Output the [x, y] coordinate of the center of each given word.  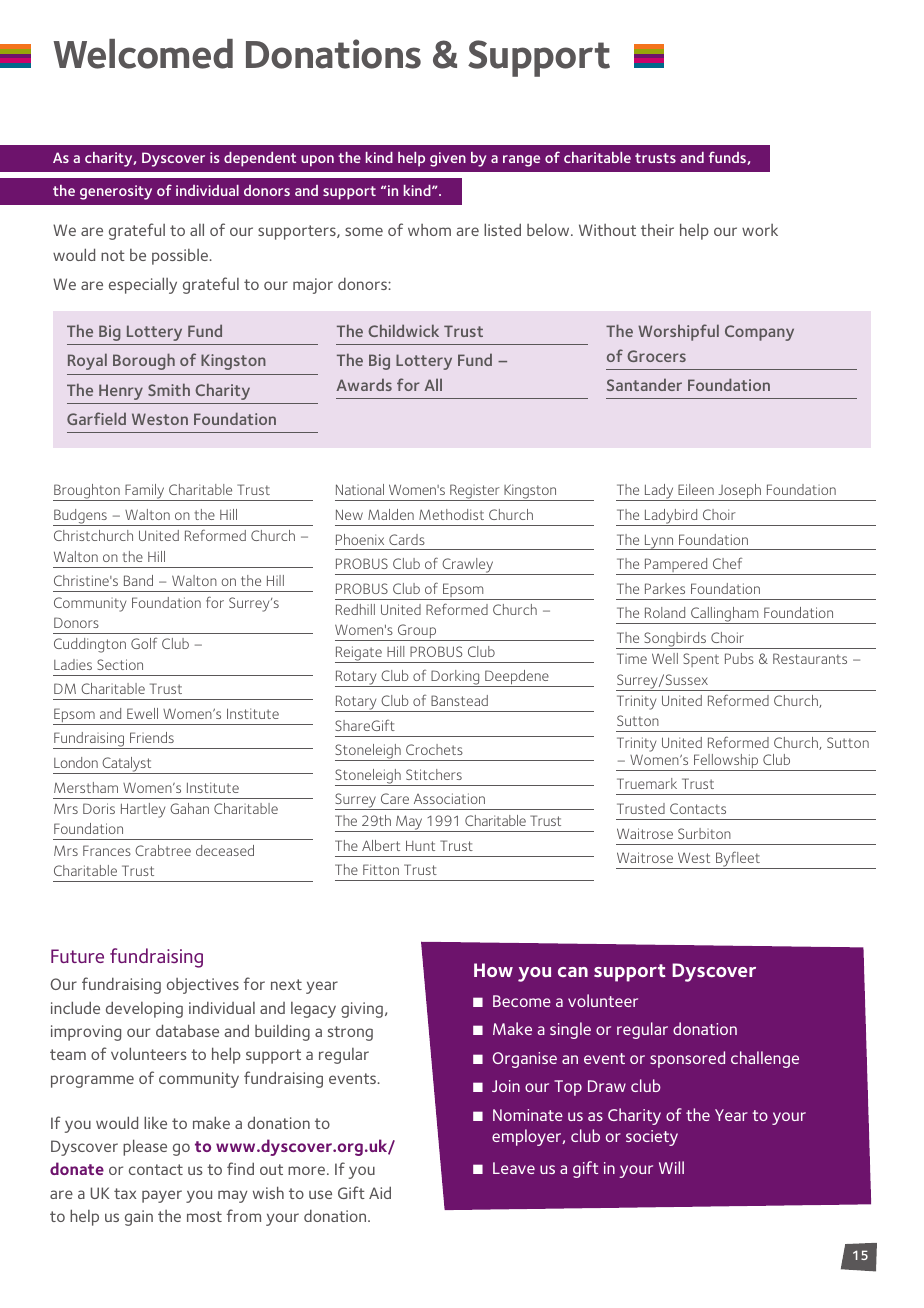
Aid [380, 1192]
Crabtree [163, 850]
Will [671, 1167]
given [448, 159]
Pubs [739, 658]
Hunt [420, 845]
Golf [144, 643]
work [760, 230]
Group [417, 632]
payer [162, 1196]
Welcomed [143, 54]
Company [759, 333]
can [573, 972]
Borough [144, 361]
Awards [364, 384]
